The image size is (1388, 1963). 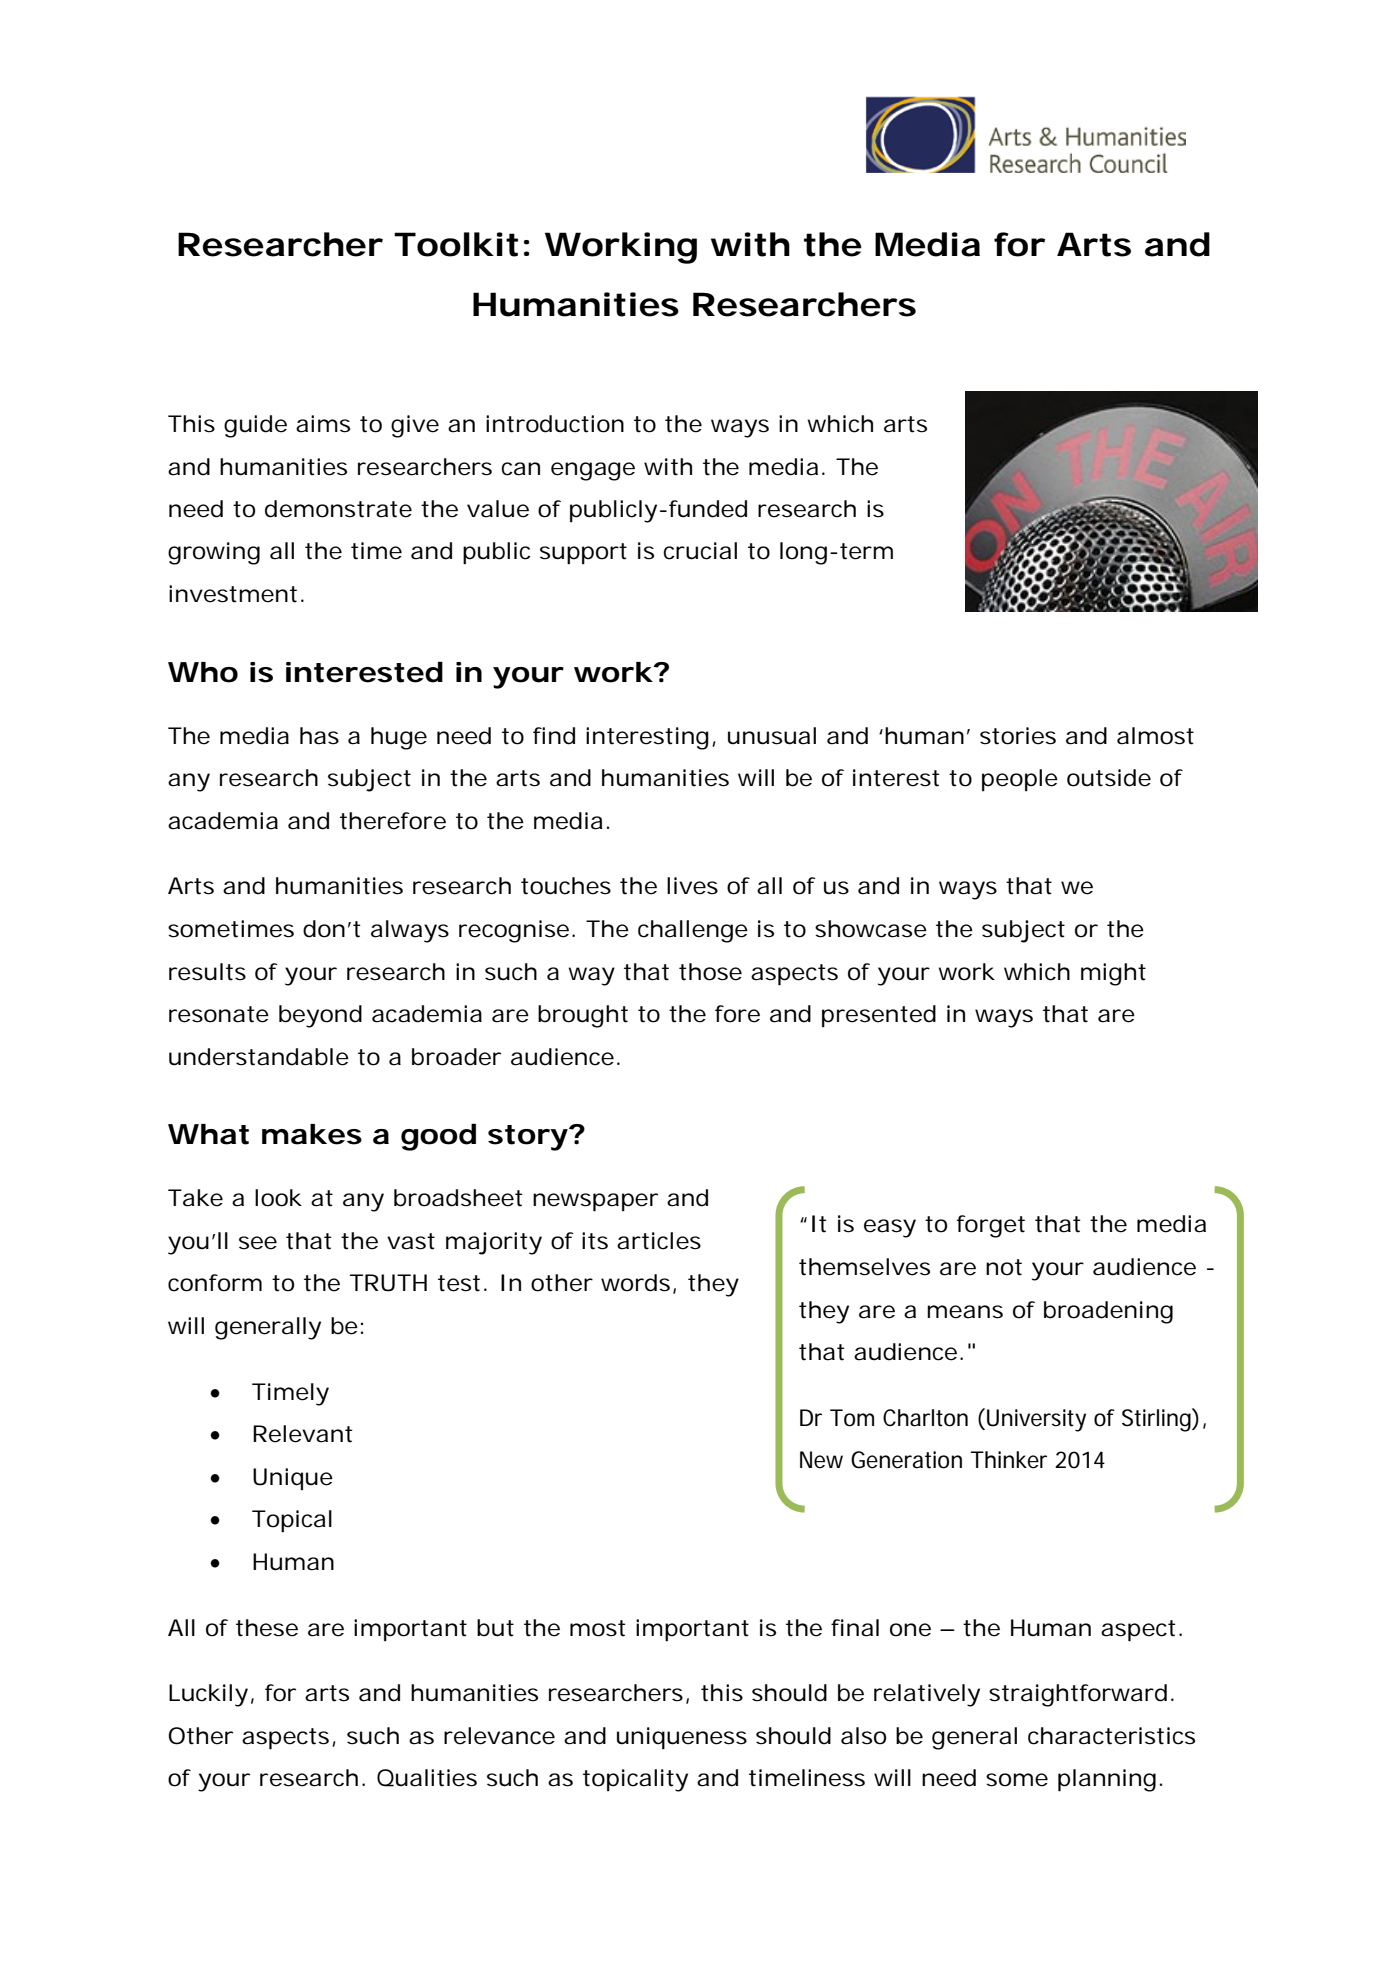 I want to click on might, so click(x=1113, y=974).
